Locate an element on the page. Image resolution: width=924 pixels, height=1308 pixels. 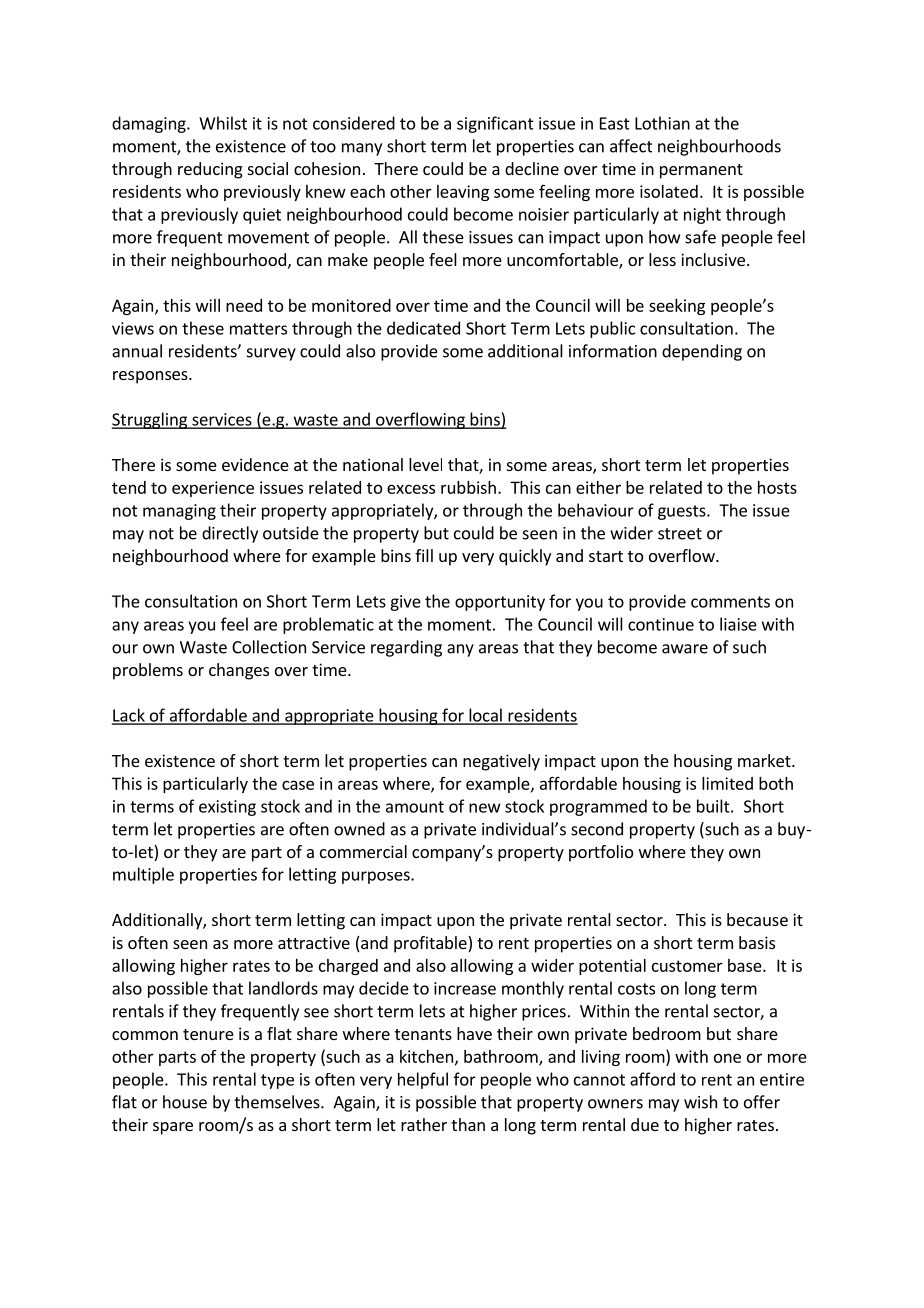
than is located at coordinates (468, 1124).
